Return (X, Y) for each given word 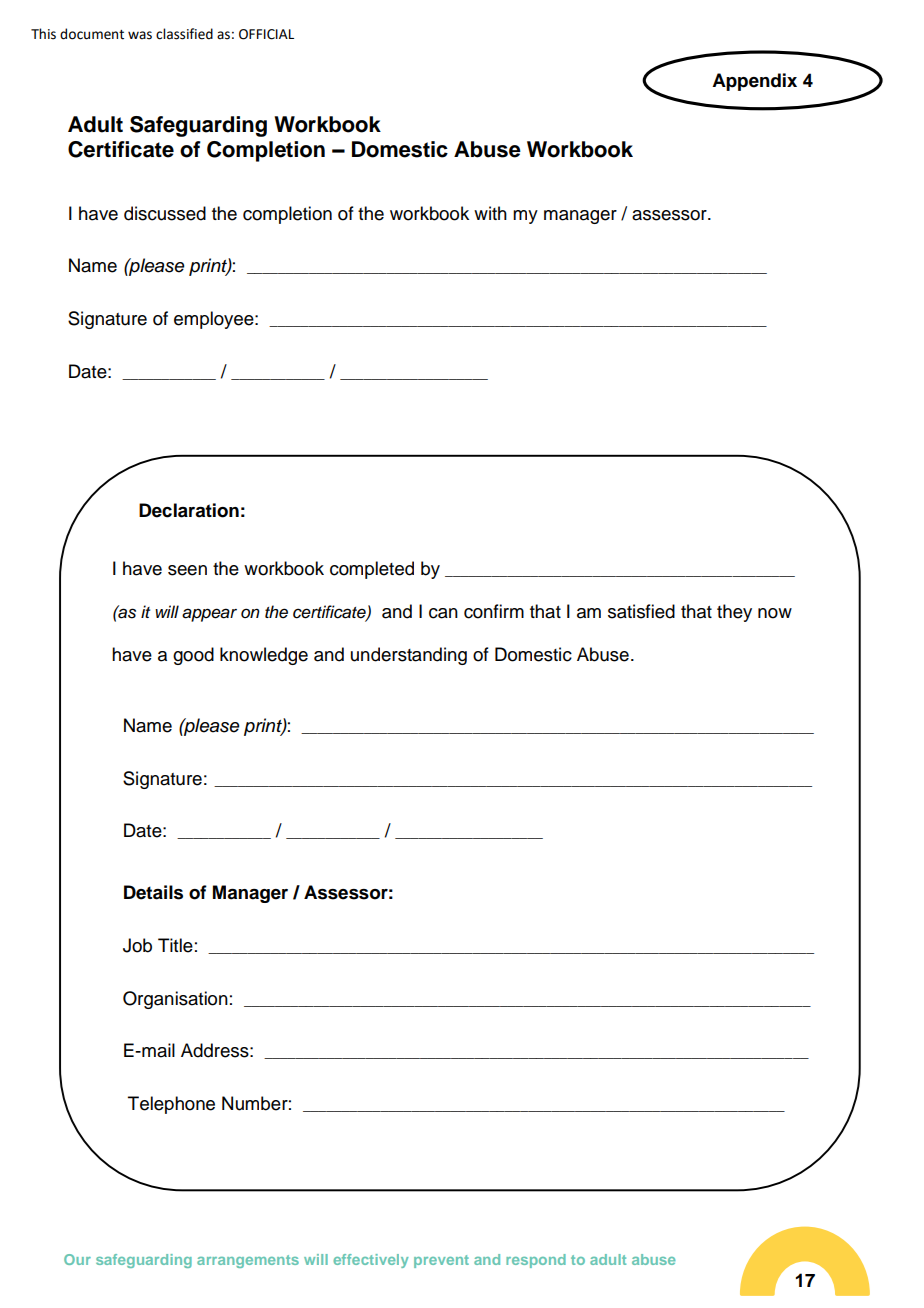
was (140, 35)
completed (372, 570)
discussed (165, 213)
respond (536, 1261)
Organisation (175, 1000)
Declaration (189, 510)
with (490, 213)
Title (175, 945)
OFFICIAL (266, 34)
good (193, 656)
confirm (494, 611)
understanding (409, 656)
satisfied (641, 611)
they (734, 613)
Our (77, 1259)
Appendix (754, 82)
